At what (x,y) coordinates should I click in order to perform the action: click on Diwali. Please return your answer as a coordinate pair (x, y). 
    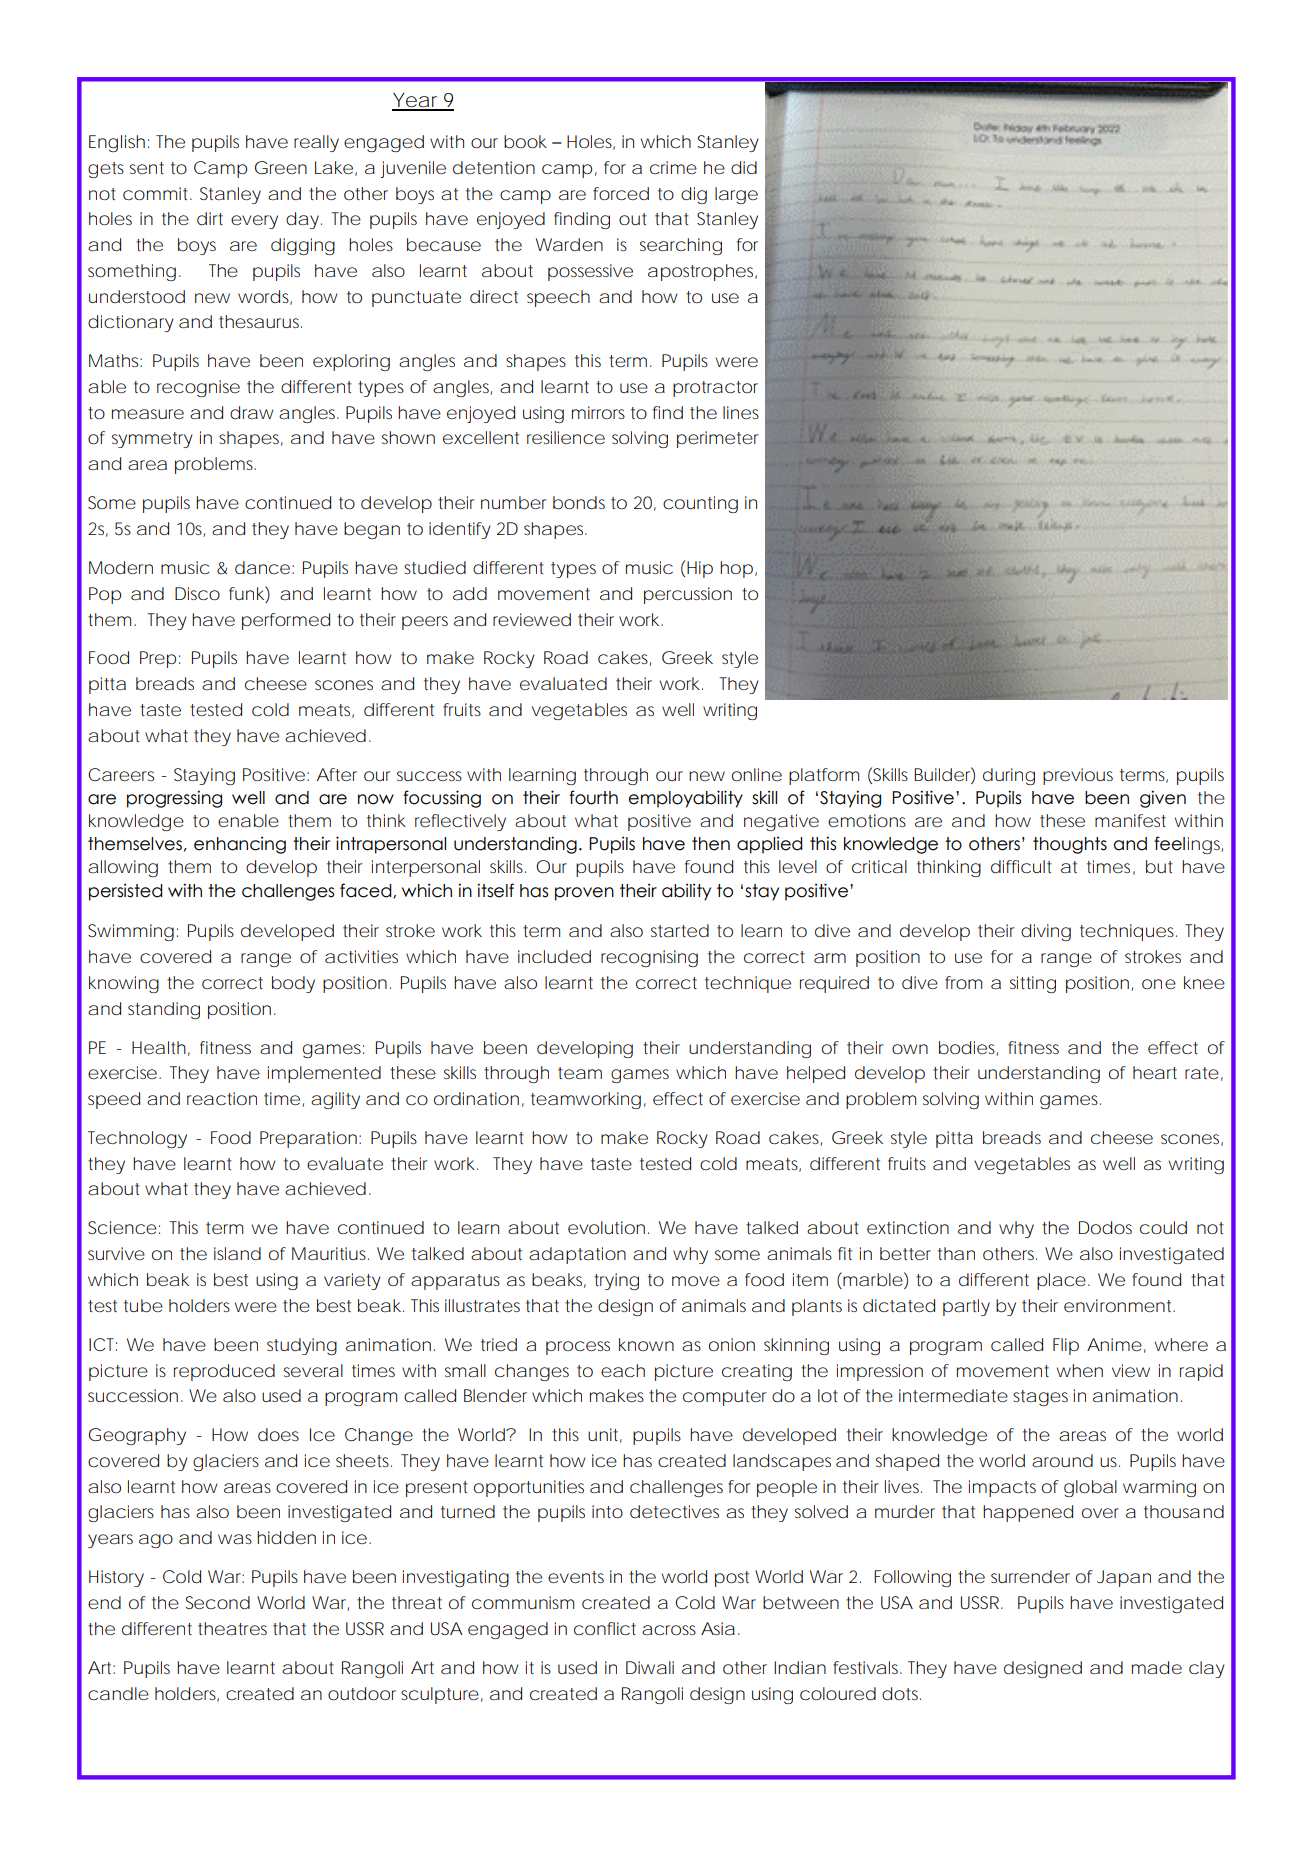
    Looking at the image, I should click on (650, 1667).
